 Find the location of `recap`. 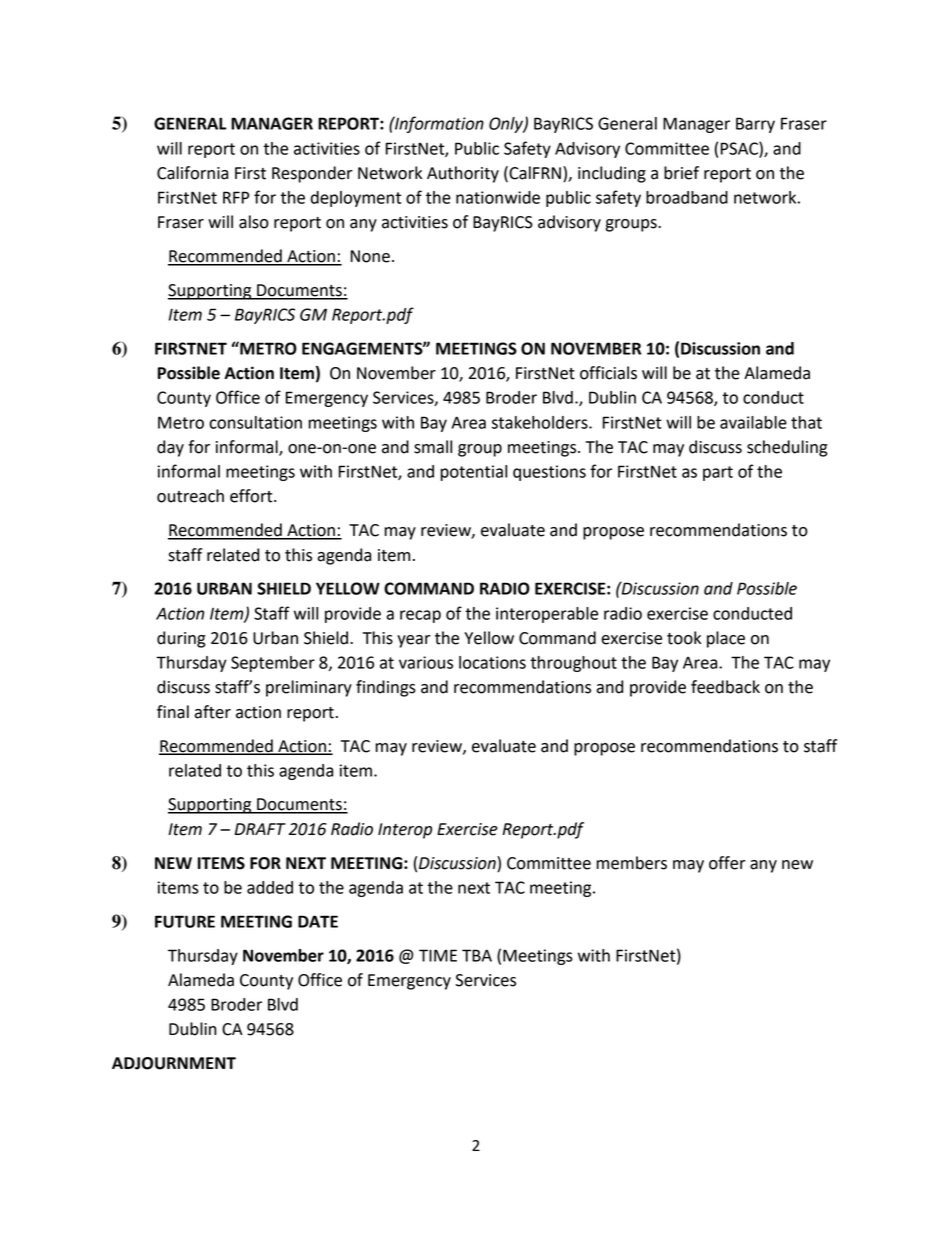

recap is located at coordinates (420, 616).
